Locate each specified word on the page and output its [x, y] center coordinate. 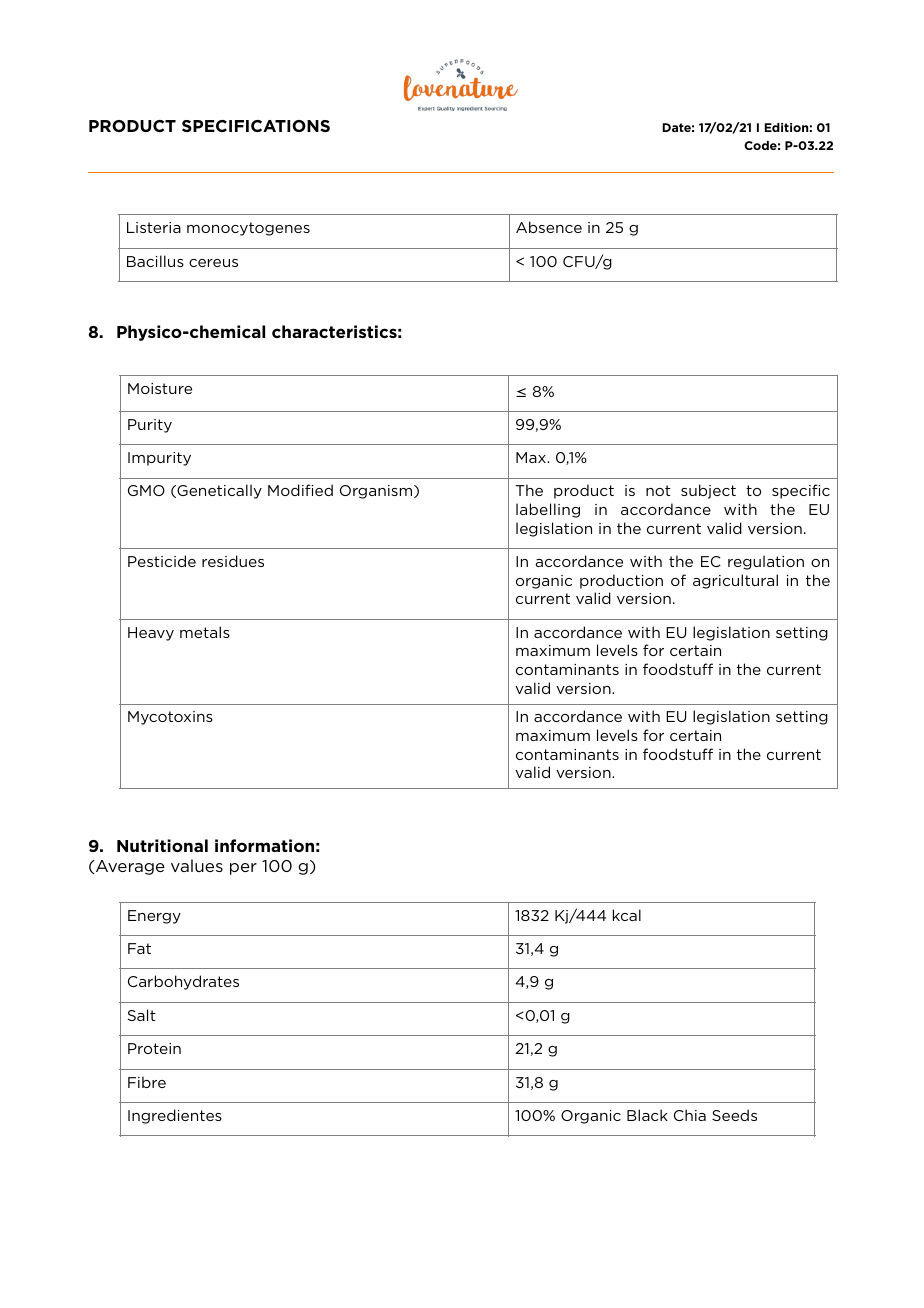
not [658, 490]
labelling [548, 510]
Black [647, 1115]
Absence [549, 227]
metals [205, 632]
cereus [213, 263]
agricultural [735, 581]
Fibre [147, 1082]
